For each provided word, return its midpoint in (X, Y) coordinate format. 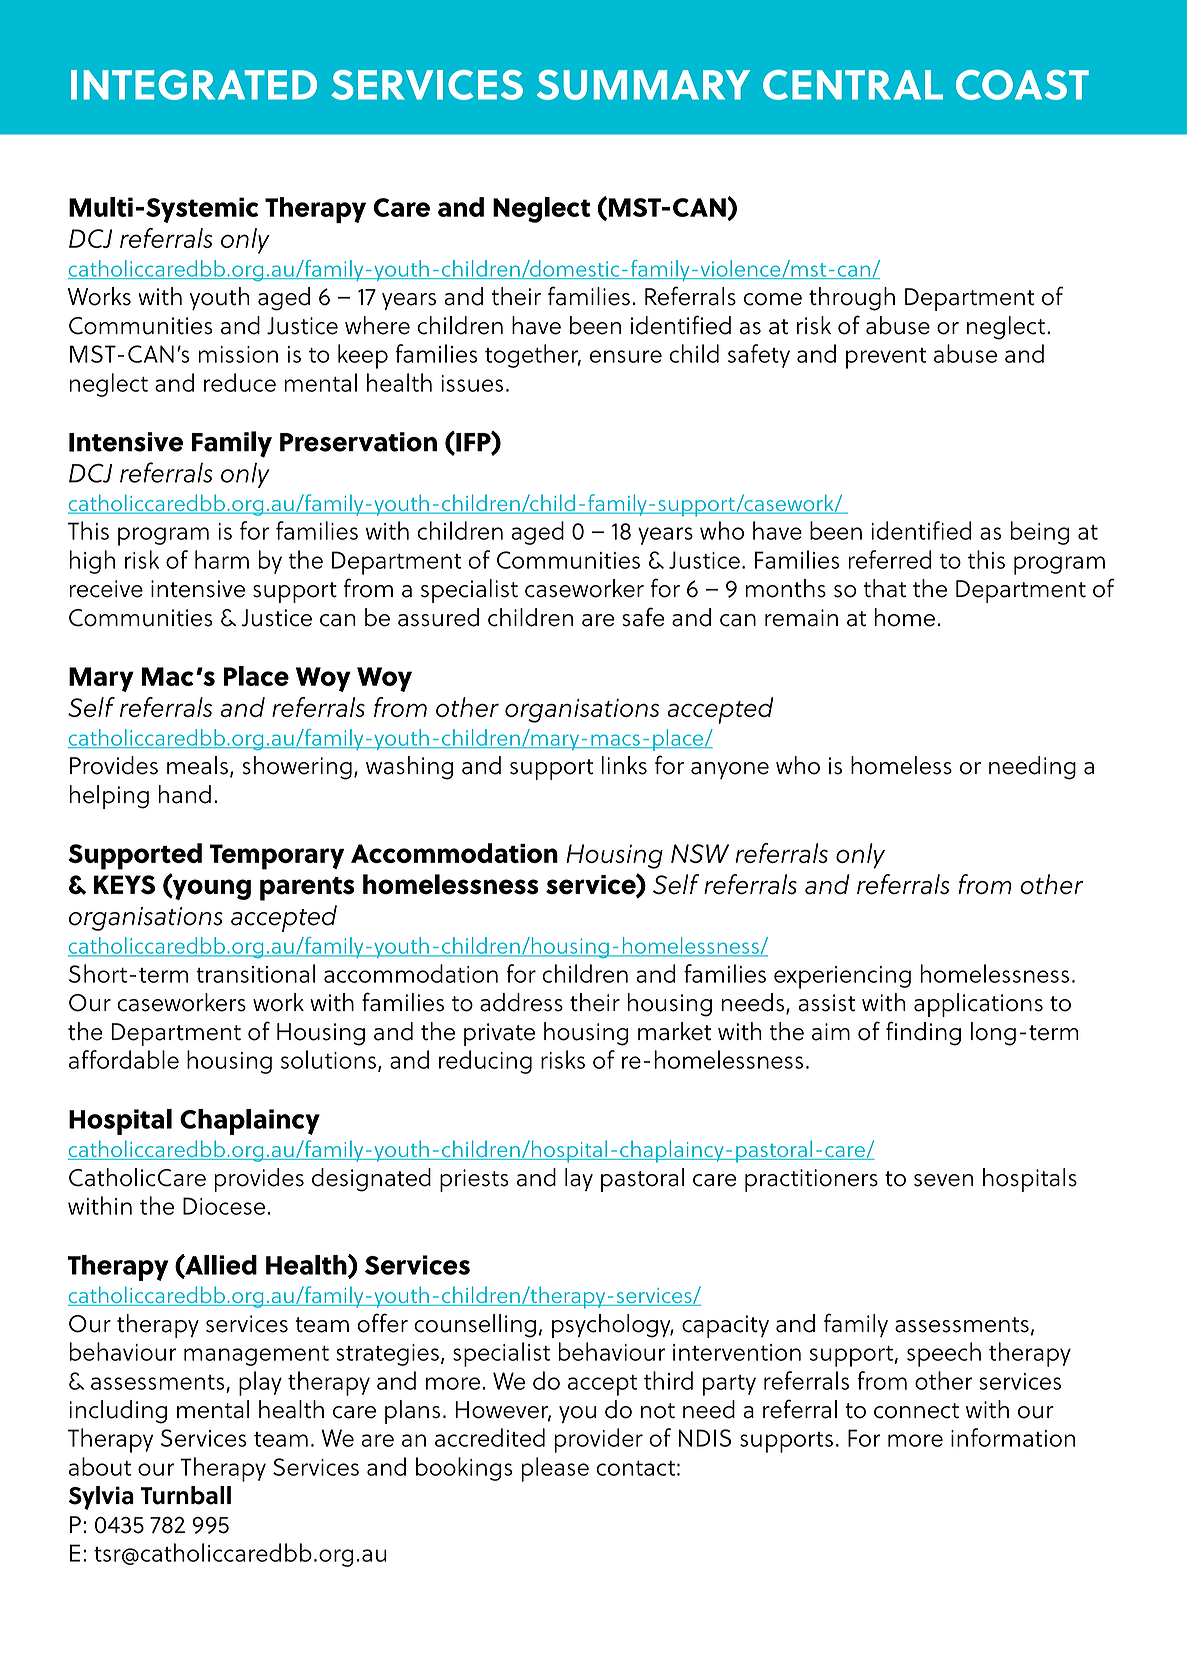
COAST (1022, 85)
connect (916, 1411)
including (118, 1412)
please (555, 1469)
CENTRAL (853, 85)
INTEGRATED (194, 85)
